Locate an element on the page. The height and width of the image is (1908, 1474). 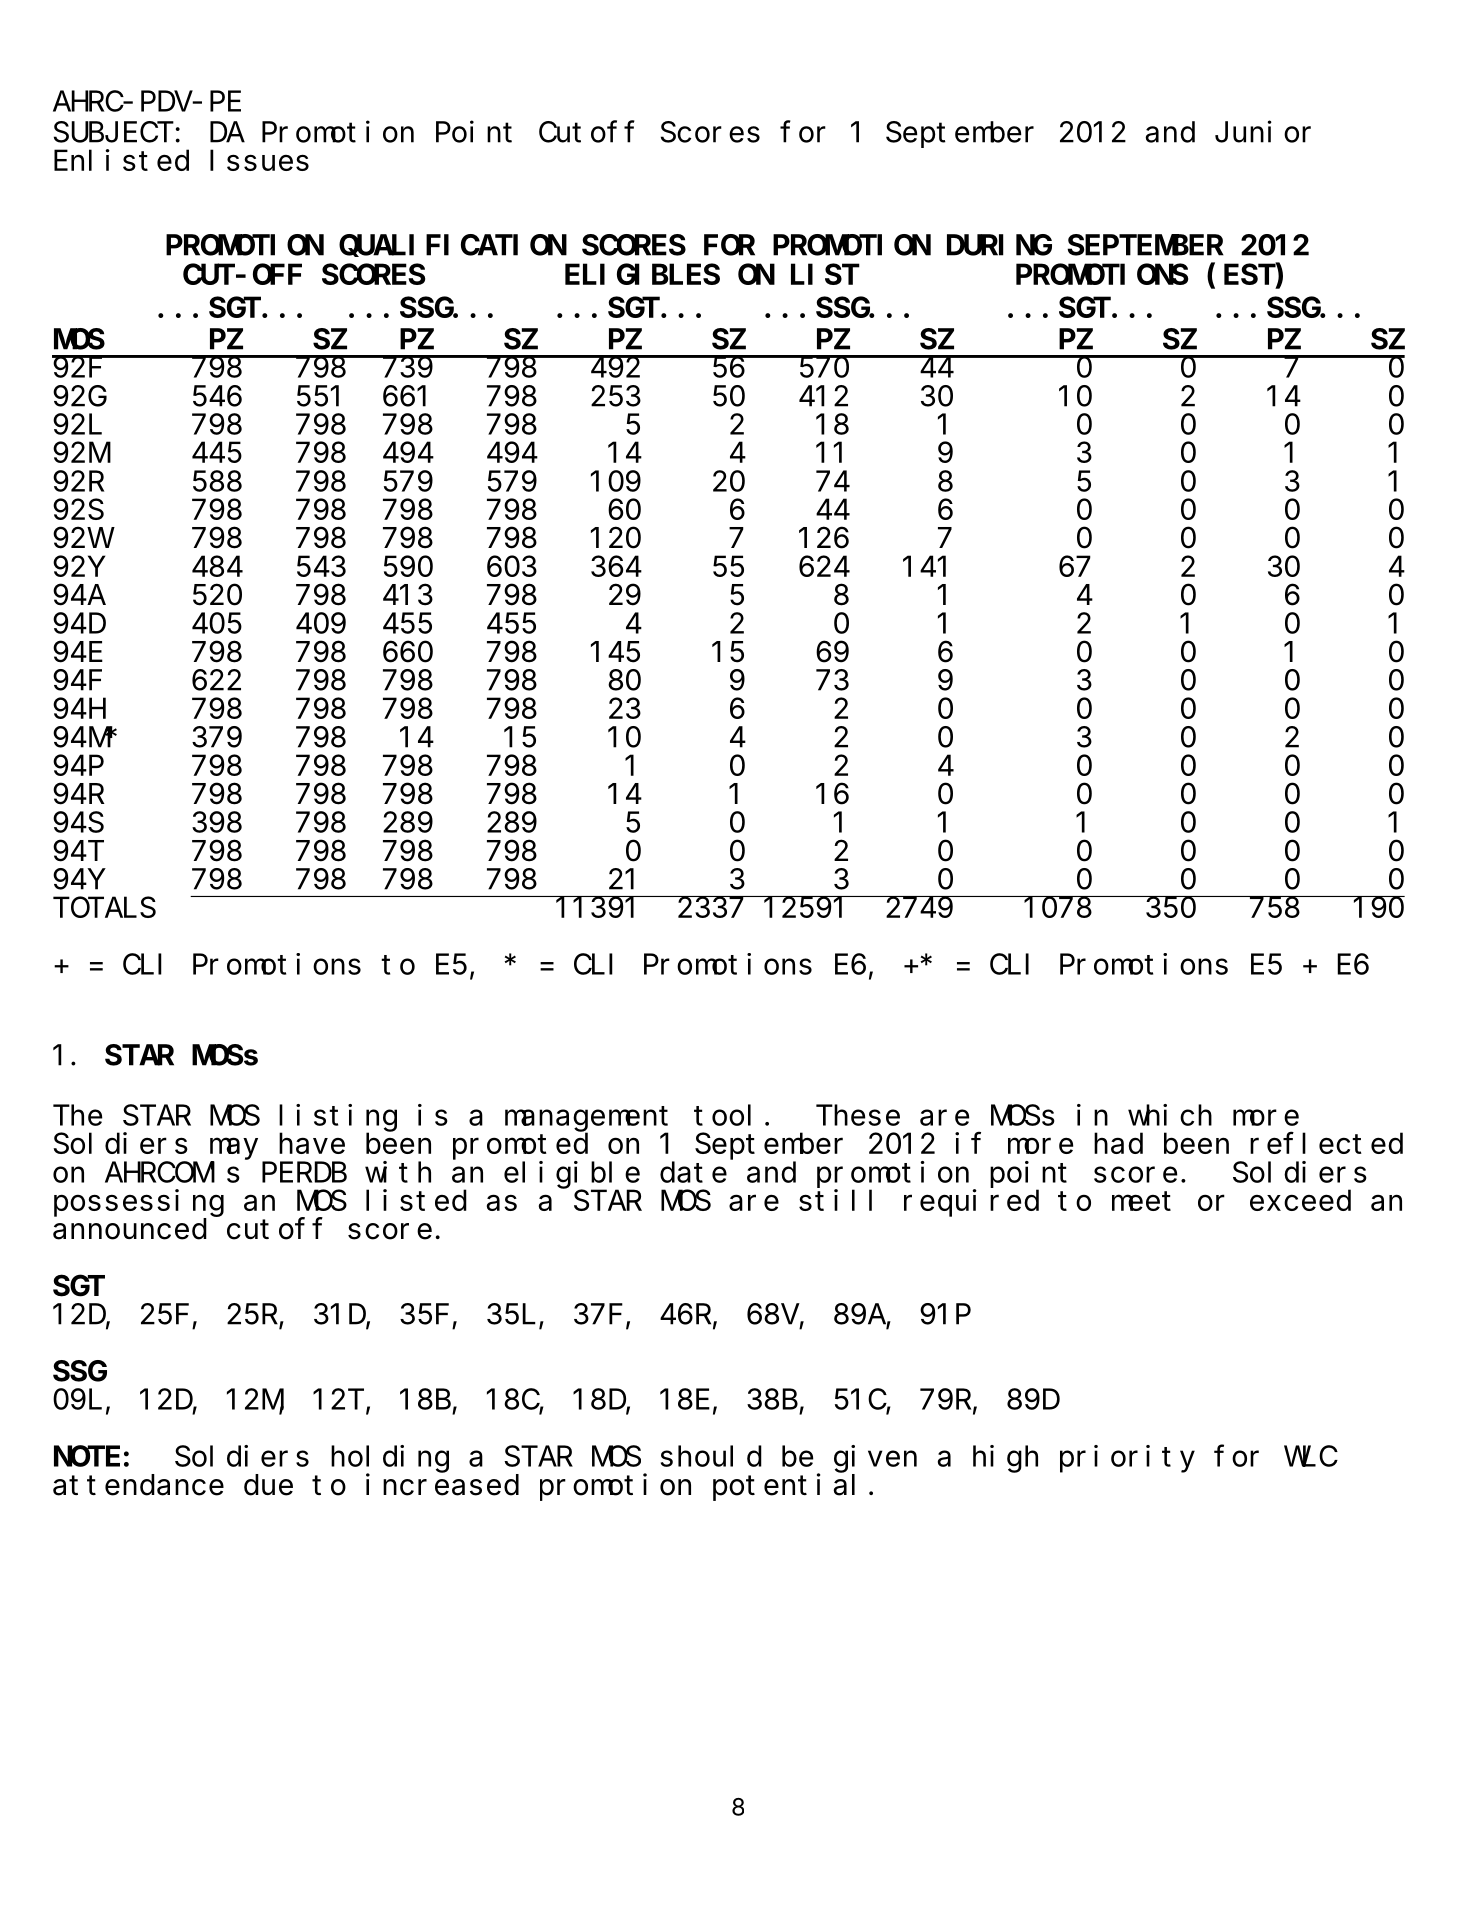
which is located at coordinates (1170, 1115).
